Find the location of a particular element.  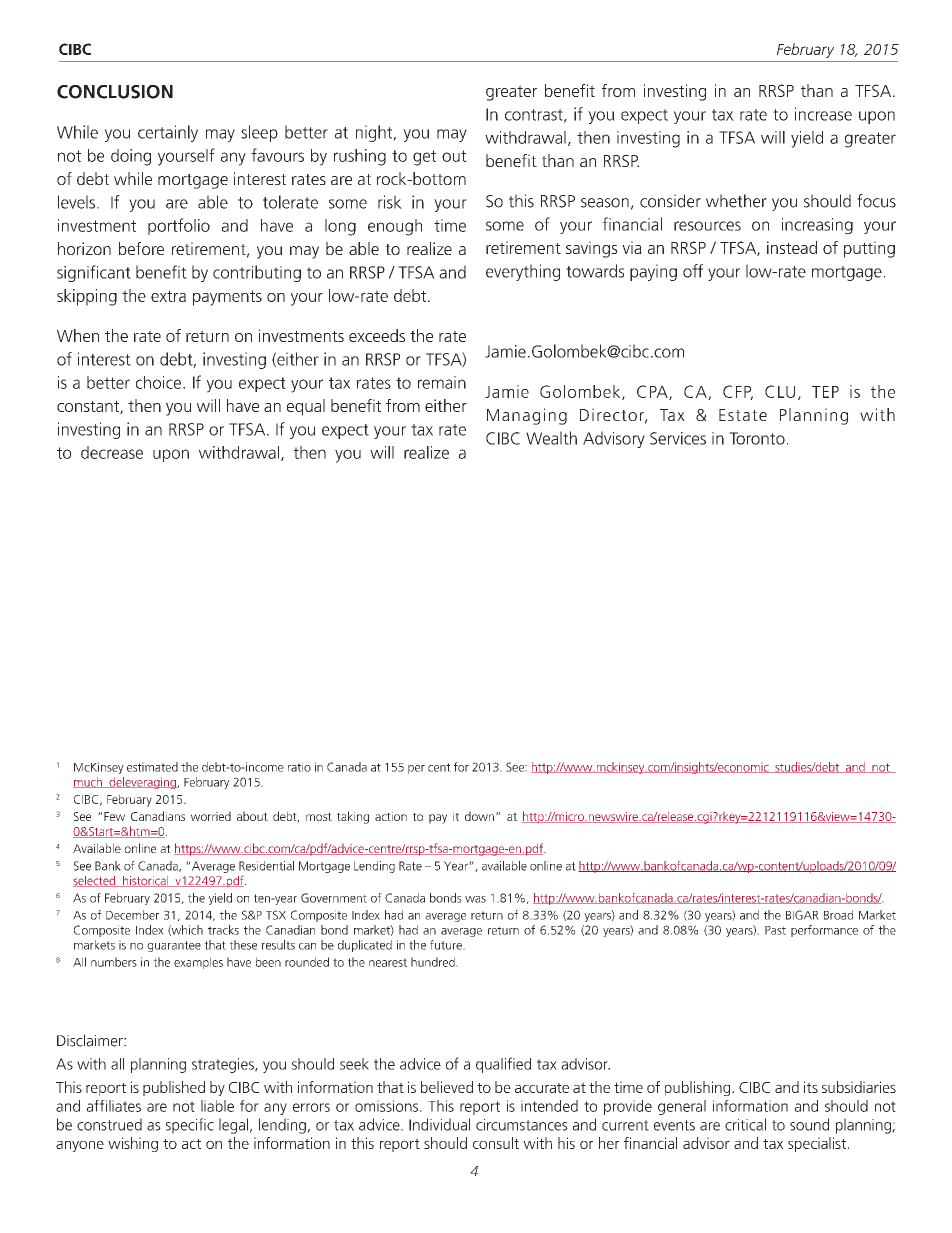

increase is located at coordinates (823, 114).
